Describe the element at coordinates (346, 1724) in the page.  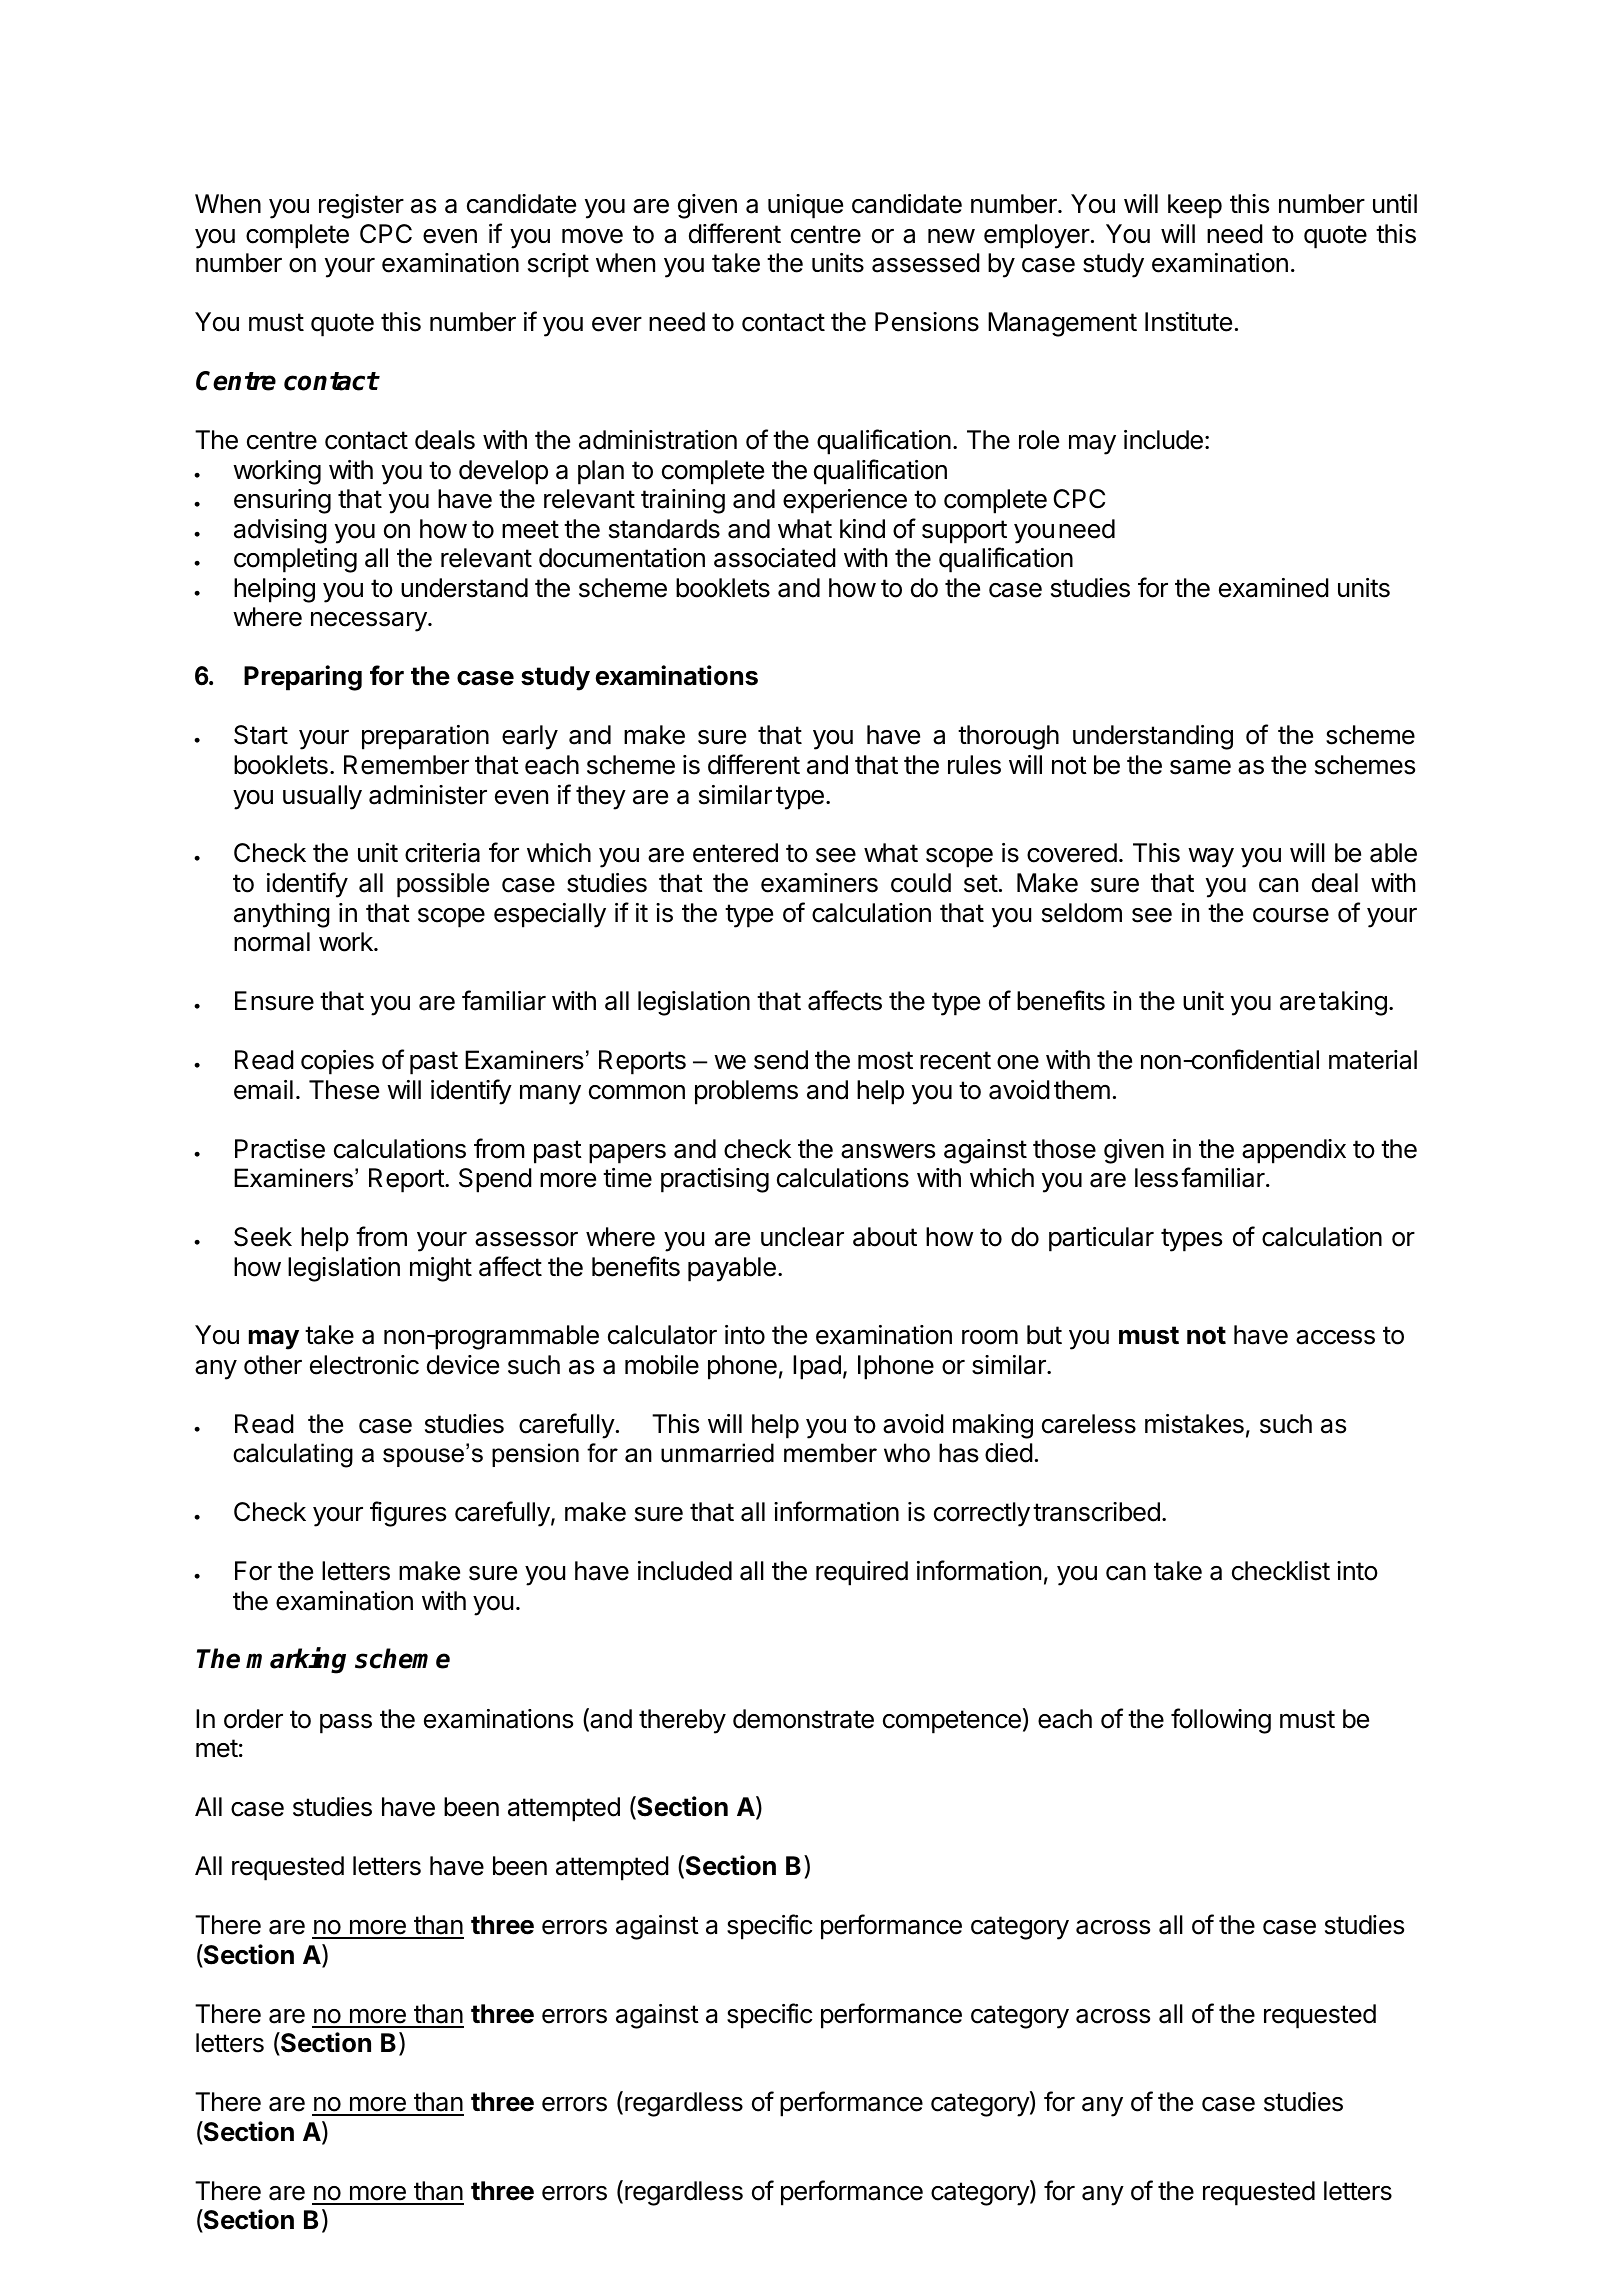
I see `pass` at that location.
